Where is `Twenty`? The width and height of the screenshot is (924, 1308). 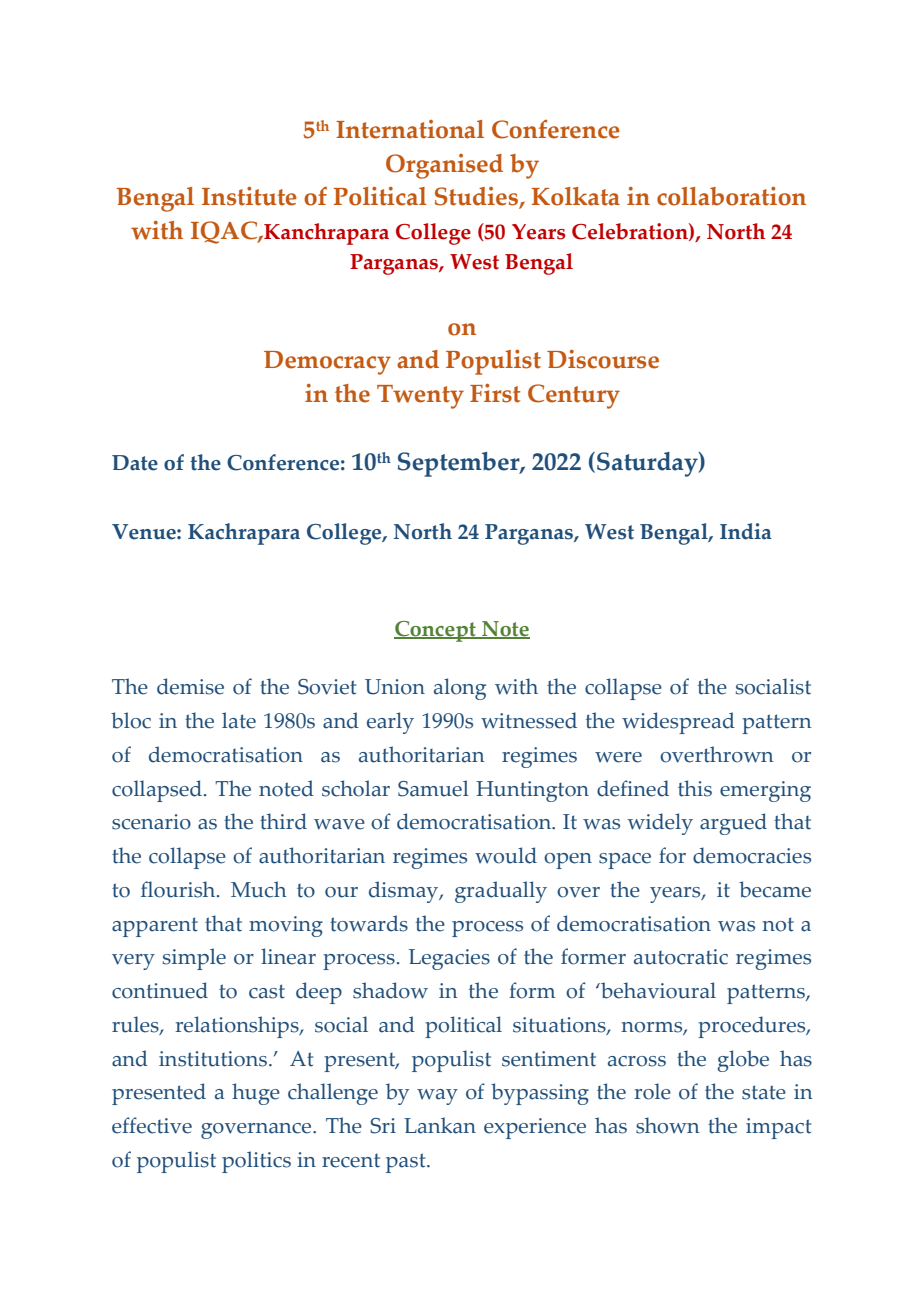
Twenty is located at coordinates (420, 397).
